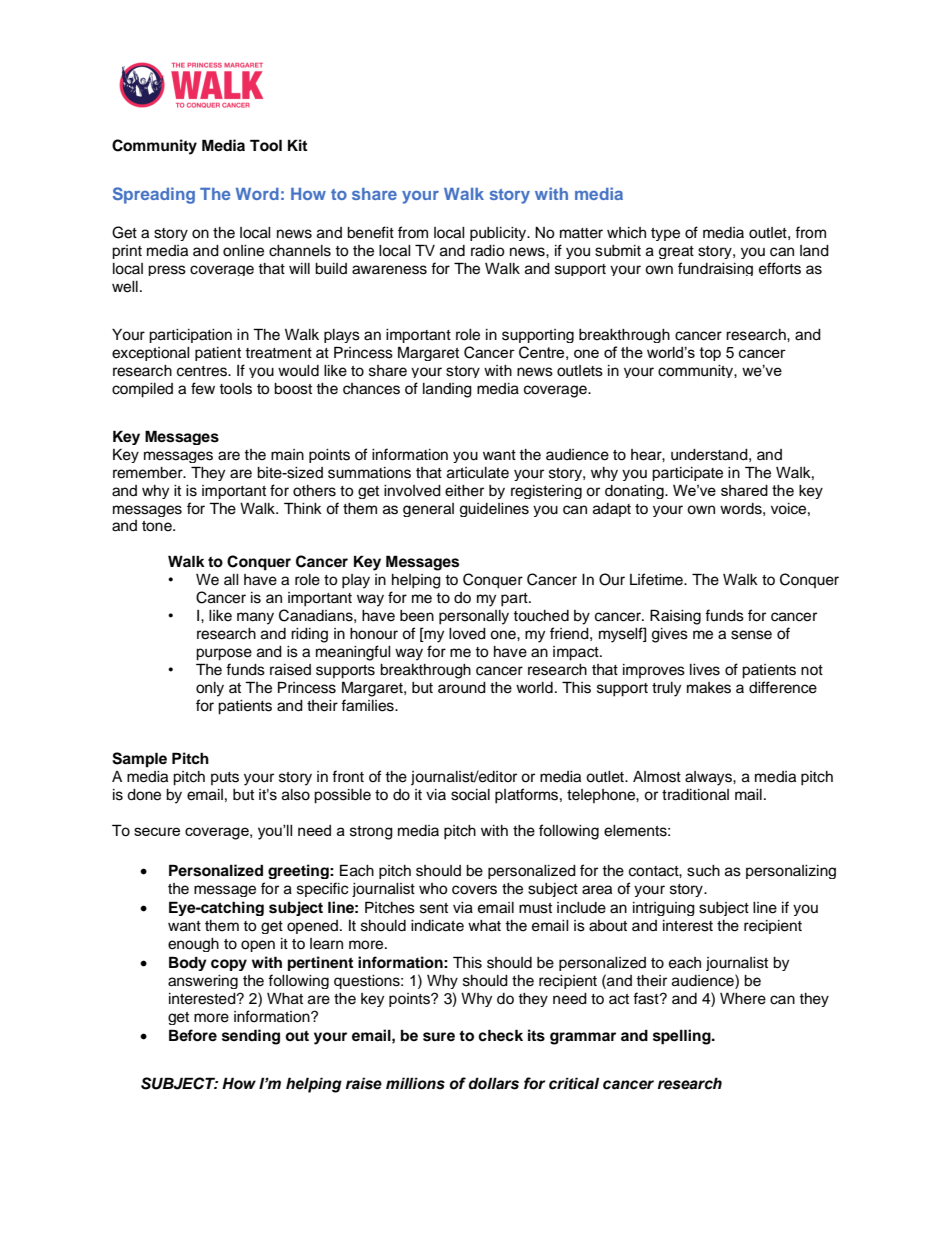 The width and height of the image is (952, 1233). I want to click on Spreading, so click(154, 195).
